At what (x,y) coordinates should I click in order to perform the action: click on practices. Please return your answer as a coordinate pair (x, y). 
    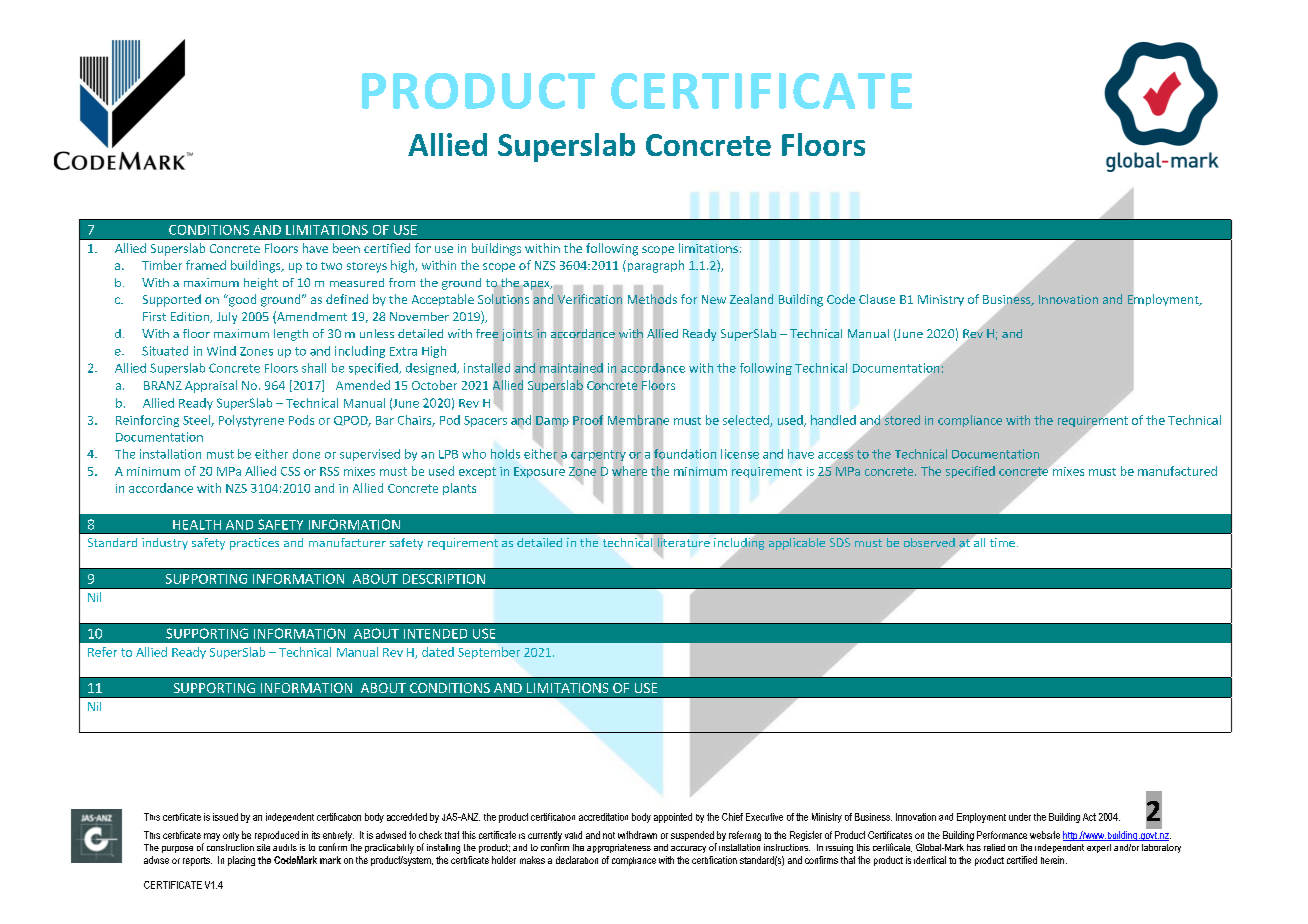
    Looking at the image, I should click on (254, 544).
